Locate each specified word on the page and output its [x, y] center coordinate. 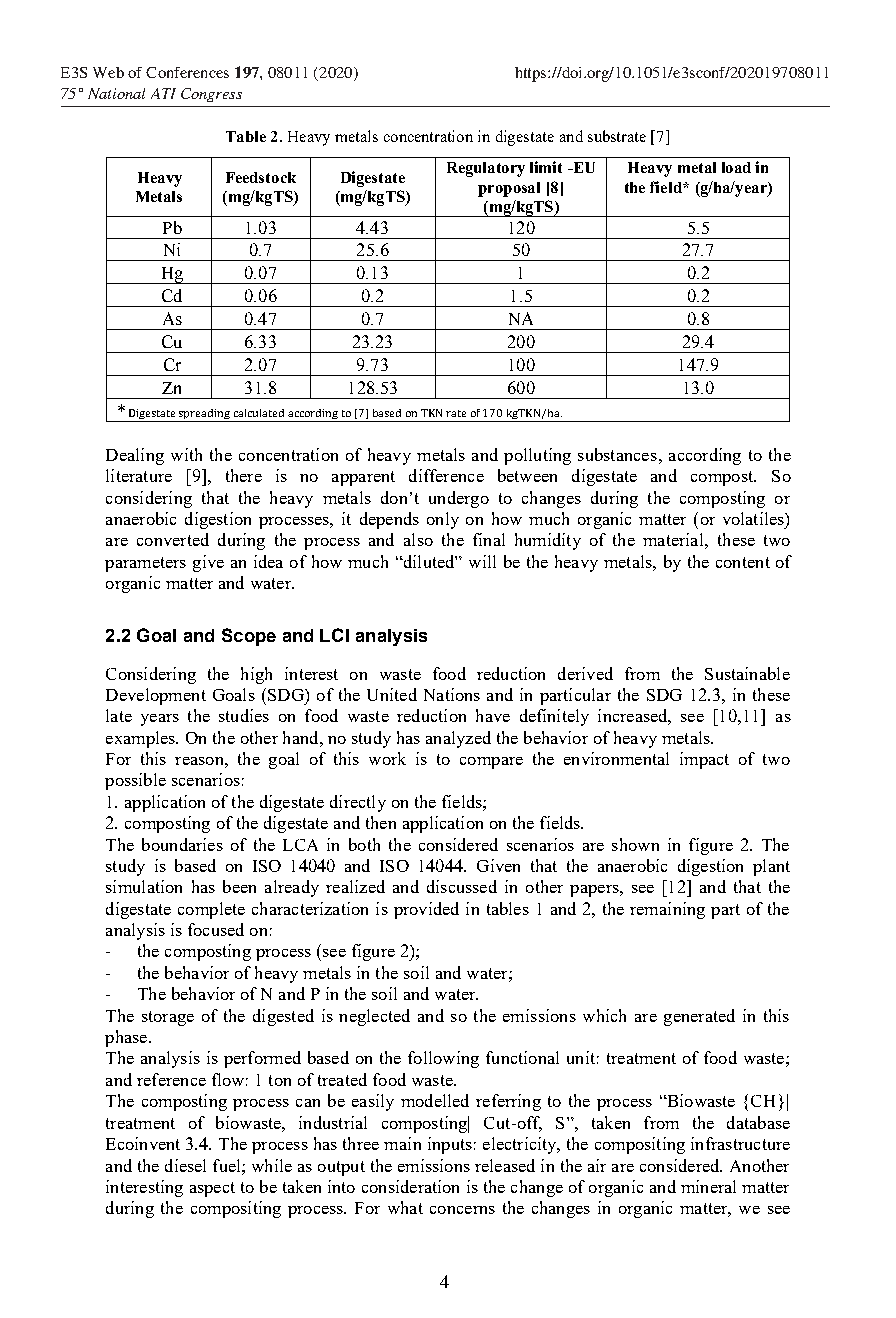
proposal [509, 189]
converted [173, 539]
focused [216, 929]
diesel [185, 1165]
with [186, 454]
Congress [211, 95]
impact [704, 760]
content [743, 562]
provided [426, 910]
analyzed [458, 739]
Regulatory [486, 169]
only [443, 520]
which [604, 1015]
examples [141, 739]
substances [617, 454]
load [736, 167]
